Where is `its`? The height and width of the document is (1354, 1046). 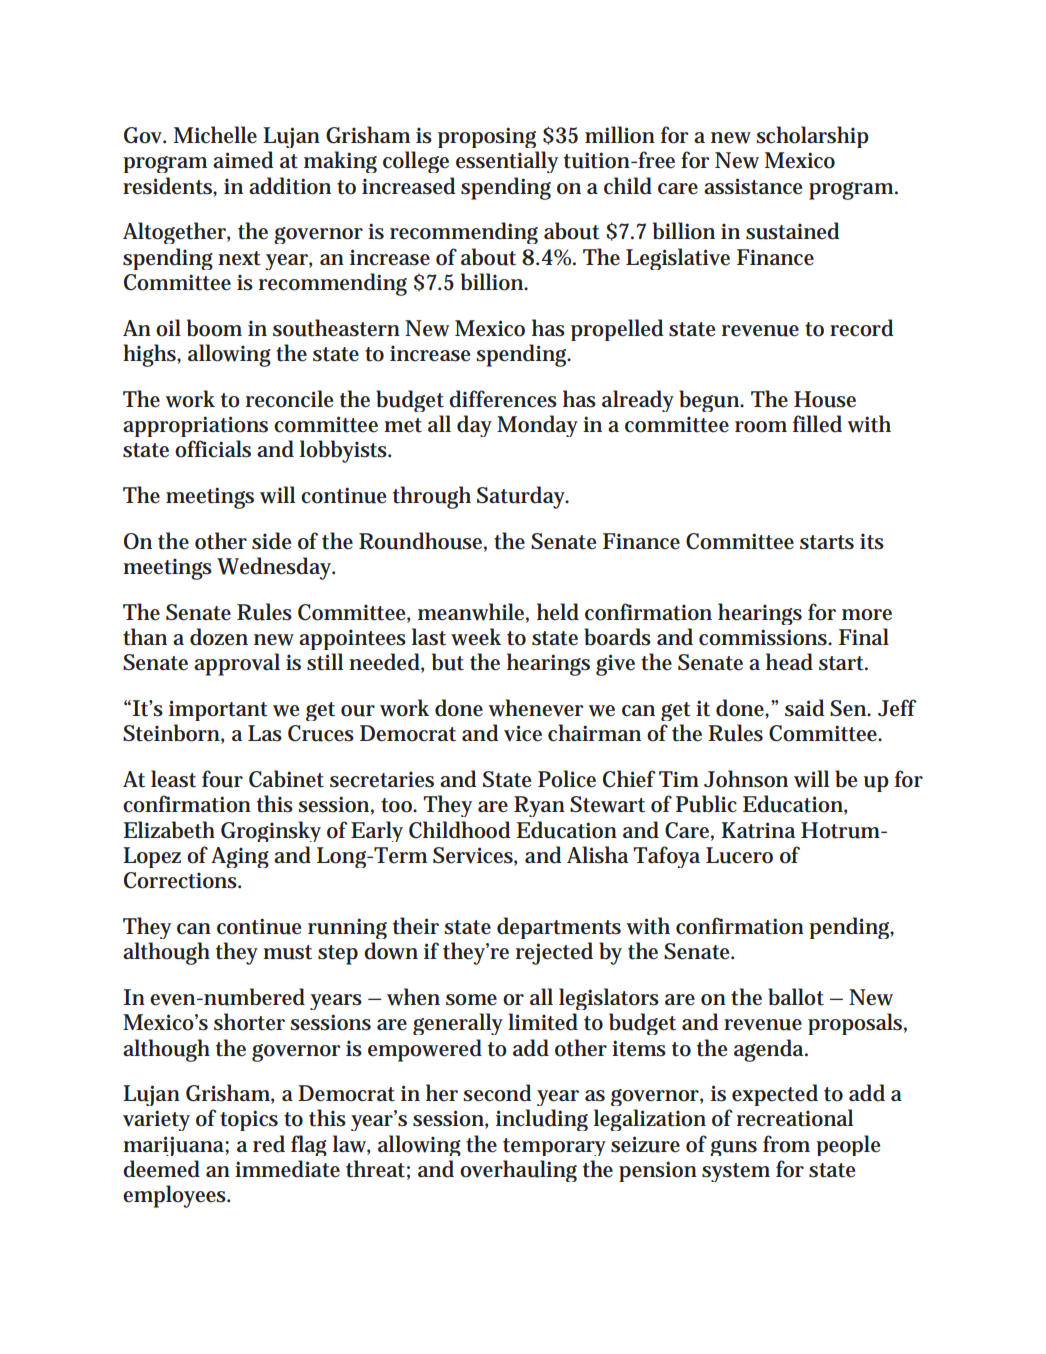
its is located at coordinates (872, 541).
